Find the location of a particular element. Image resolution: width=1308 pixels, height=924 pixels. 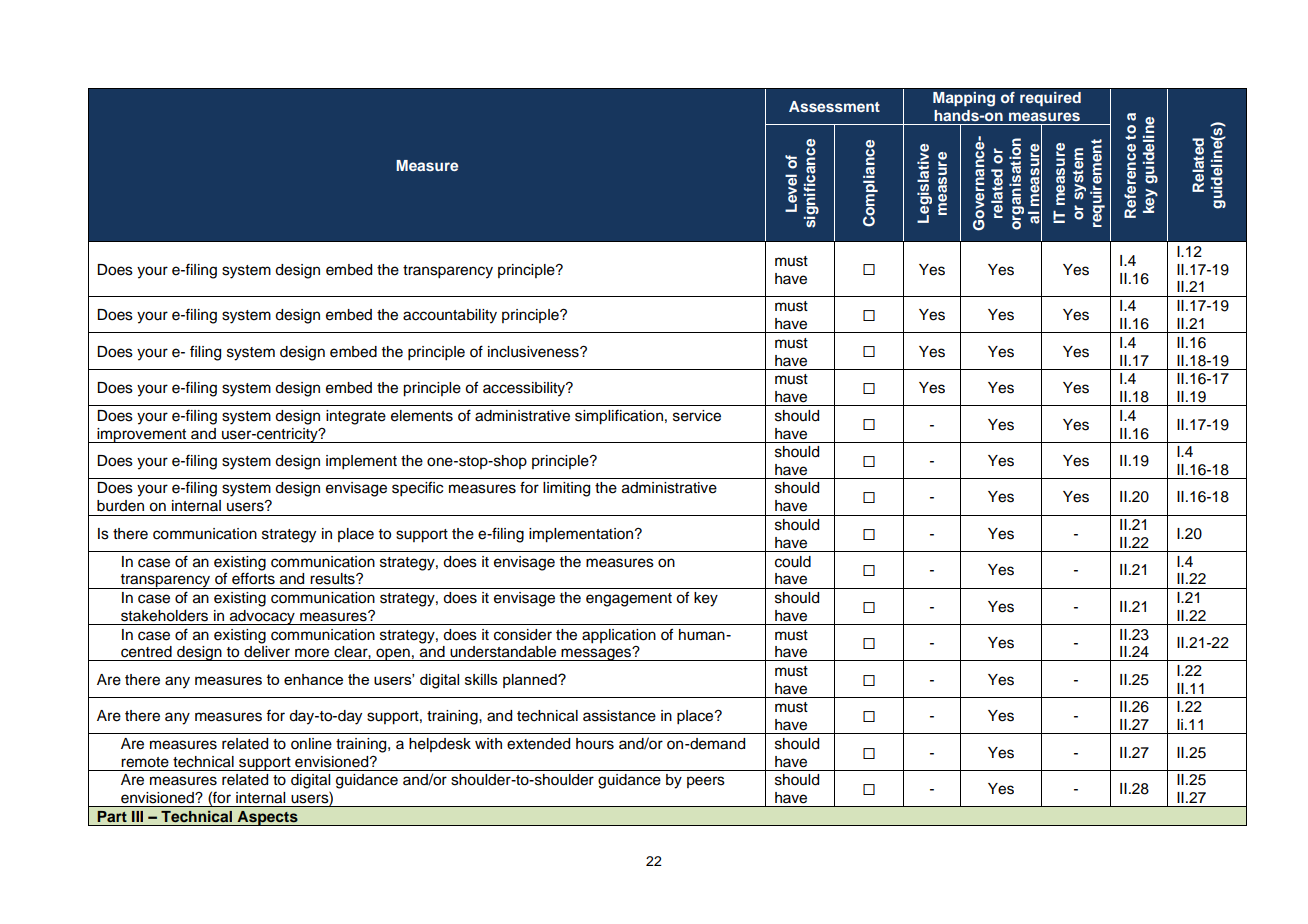

Aspects is located at coordinates (267, 818).
